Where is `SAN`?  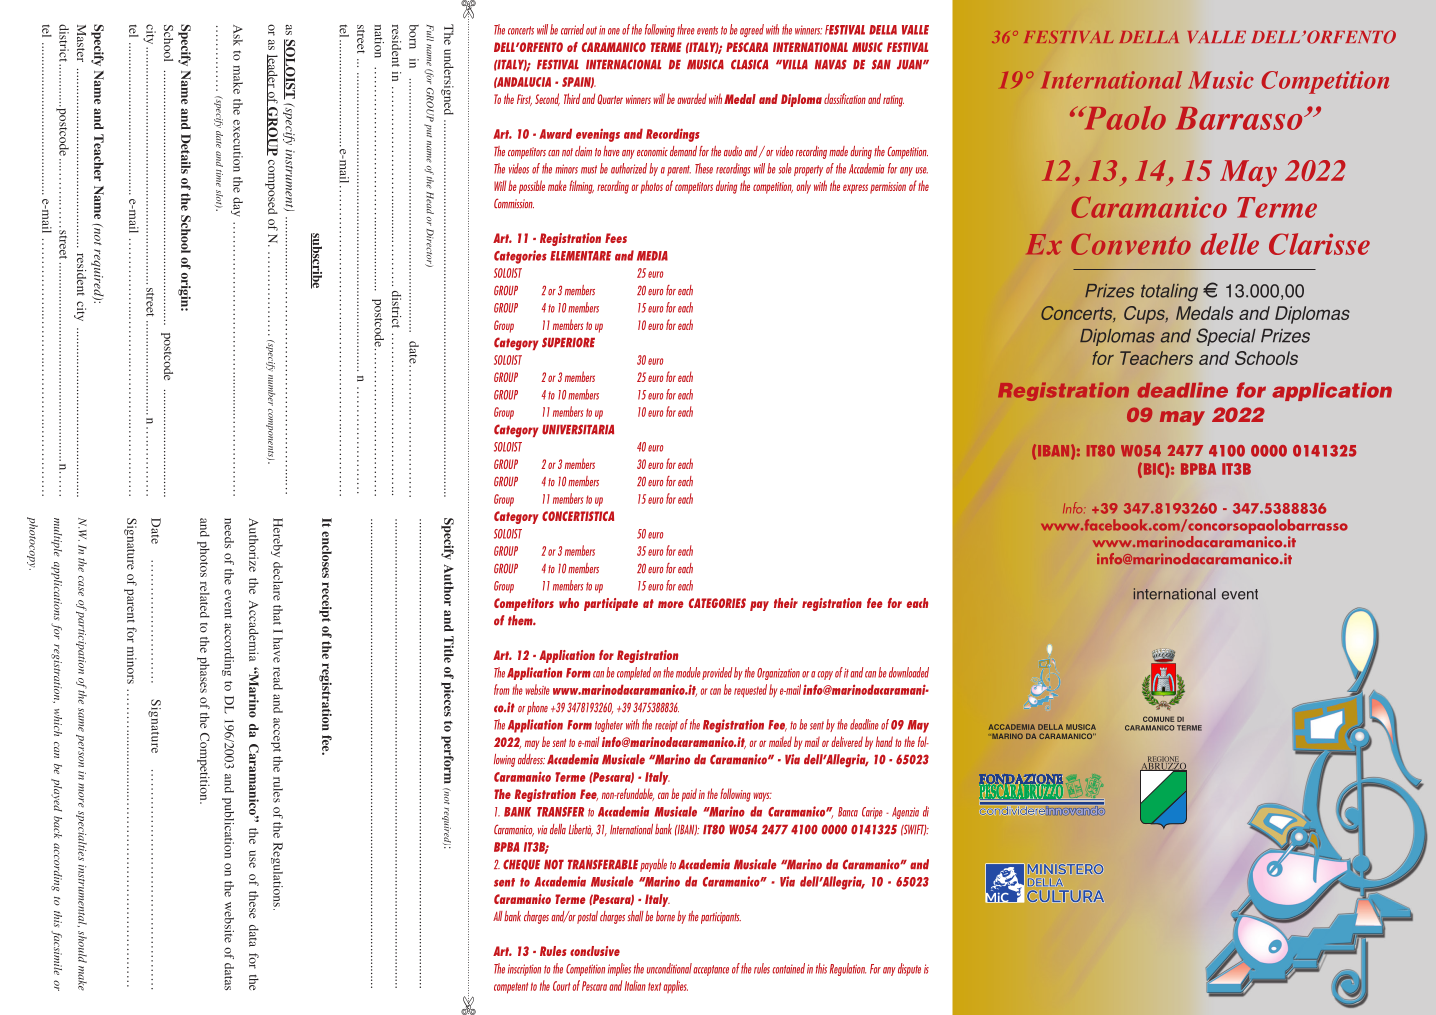
SAN is located at coordinates (881, 64).
